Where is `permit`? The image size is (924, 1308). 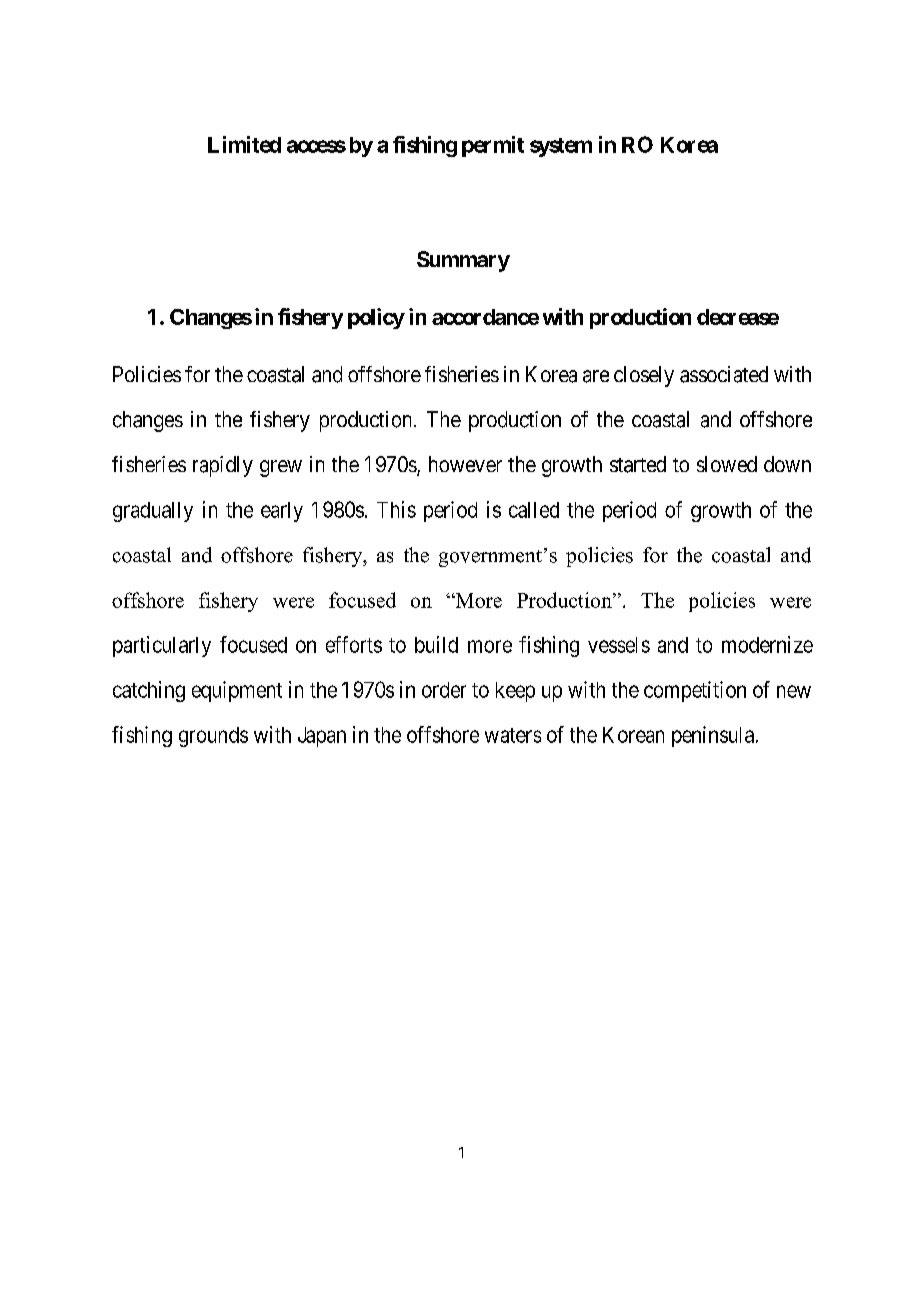
permit is located at coordinates (493, 146).
